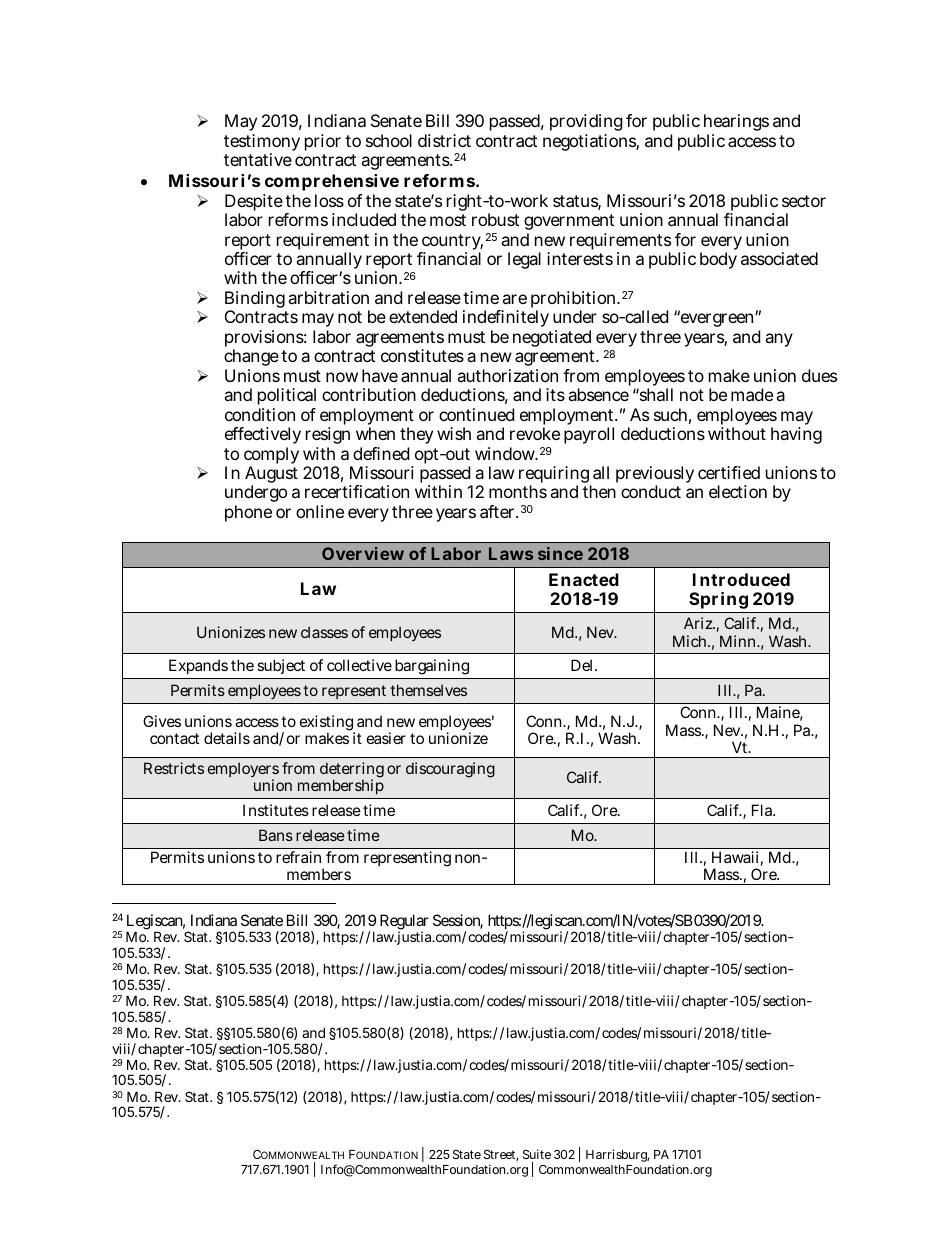 The image size is (952, 1233). Describe the element at coordinates (763, 810) in the page. I see `Fla` at that location.
